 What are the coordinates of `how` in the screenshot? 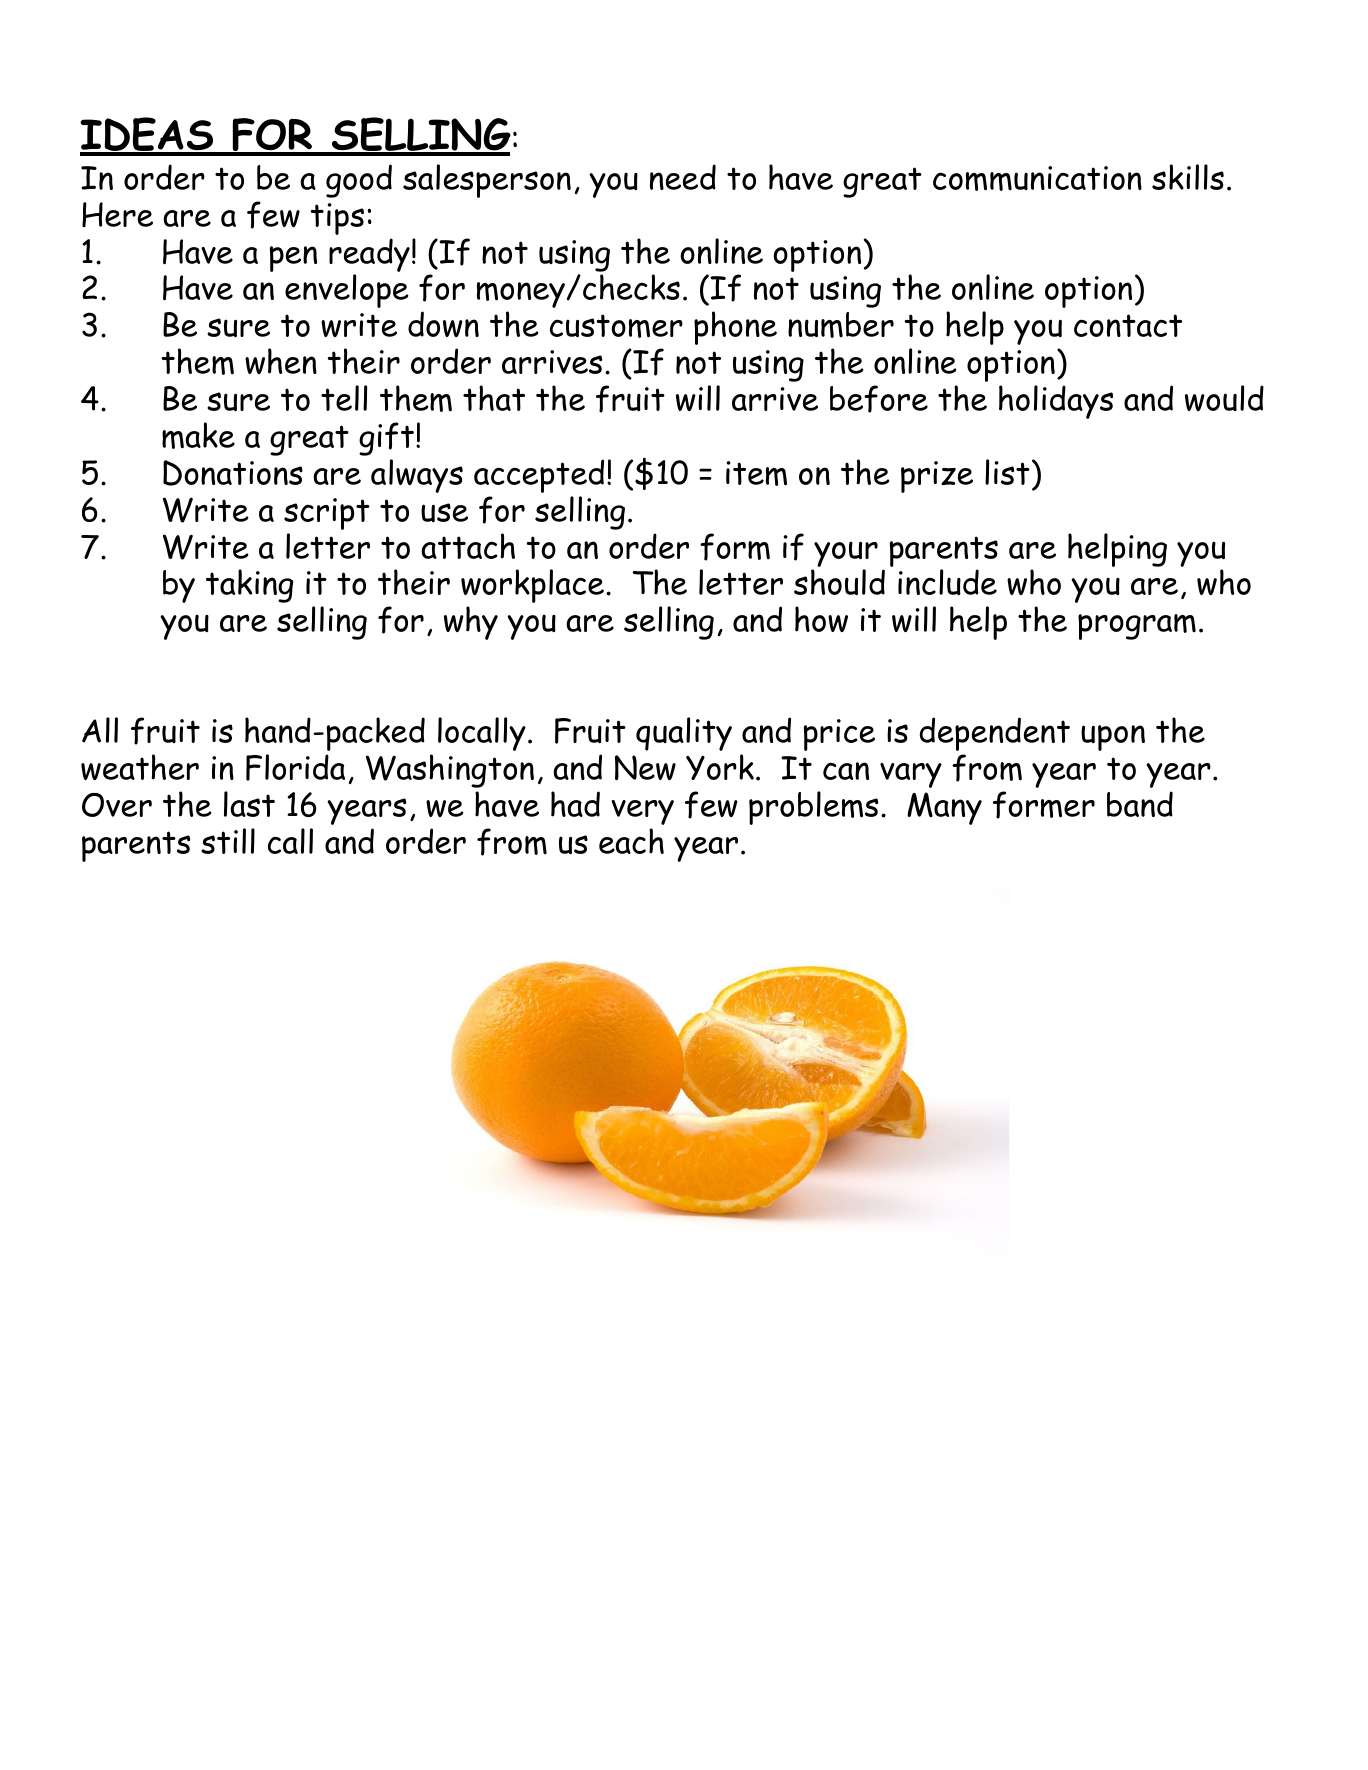 It's located at (821, 619).
